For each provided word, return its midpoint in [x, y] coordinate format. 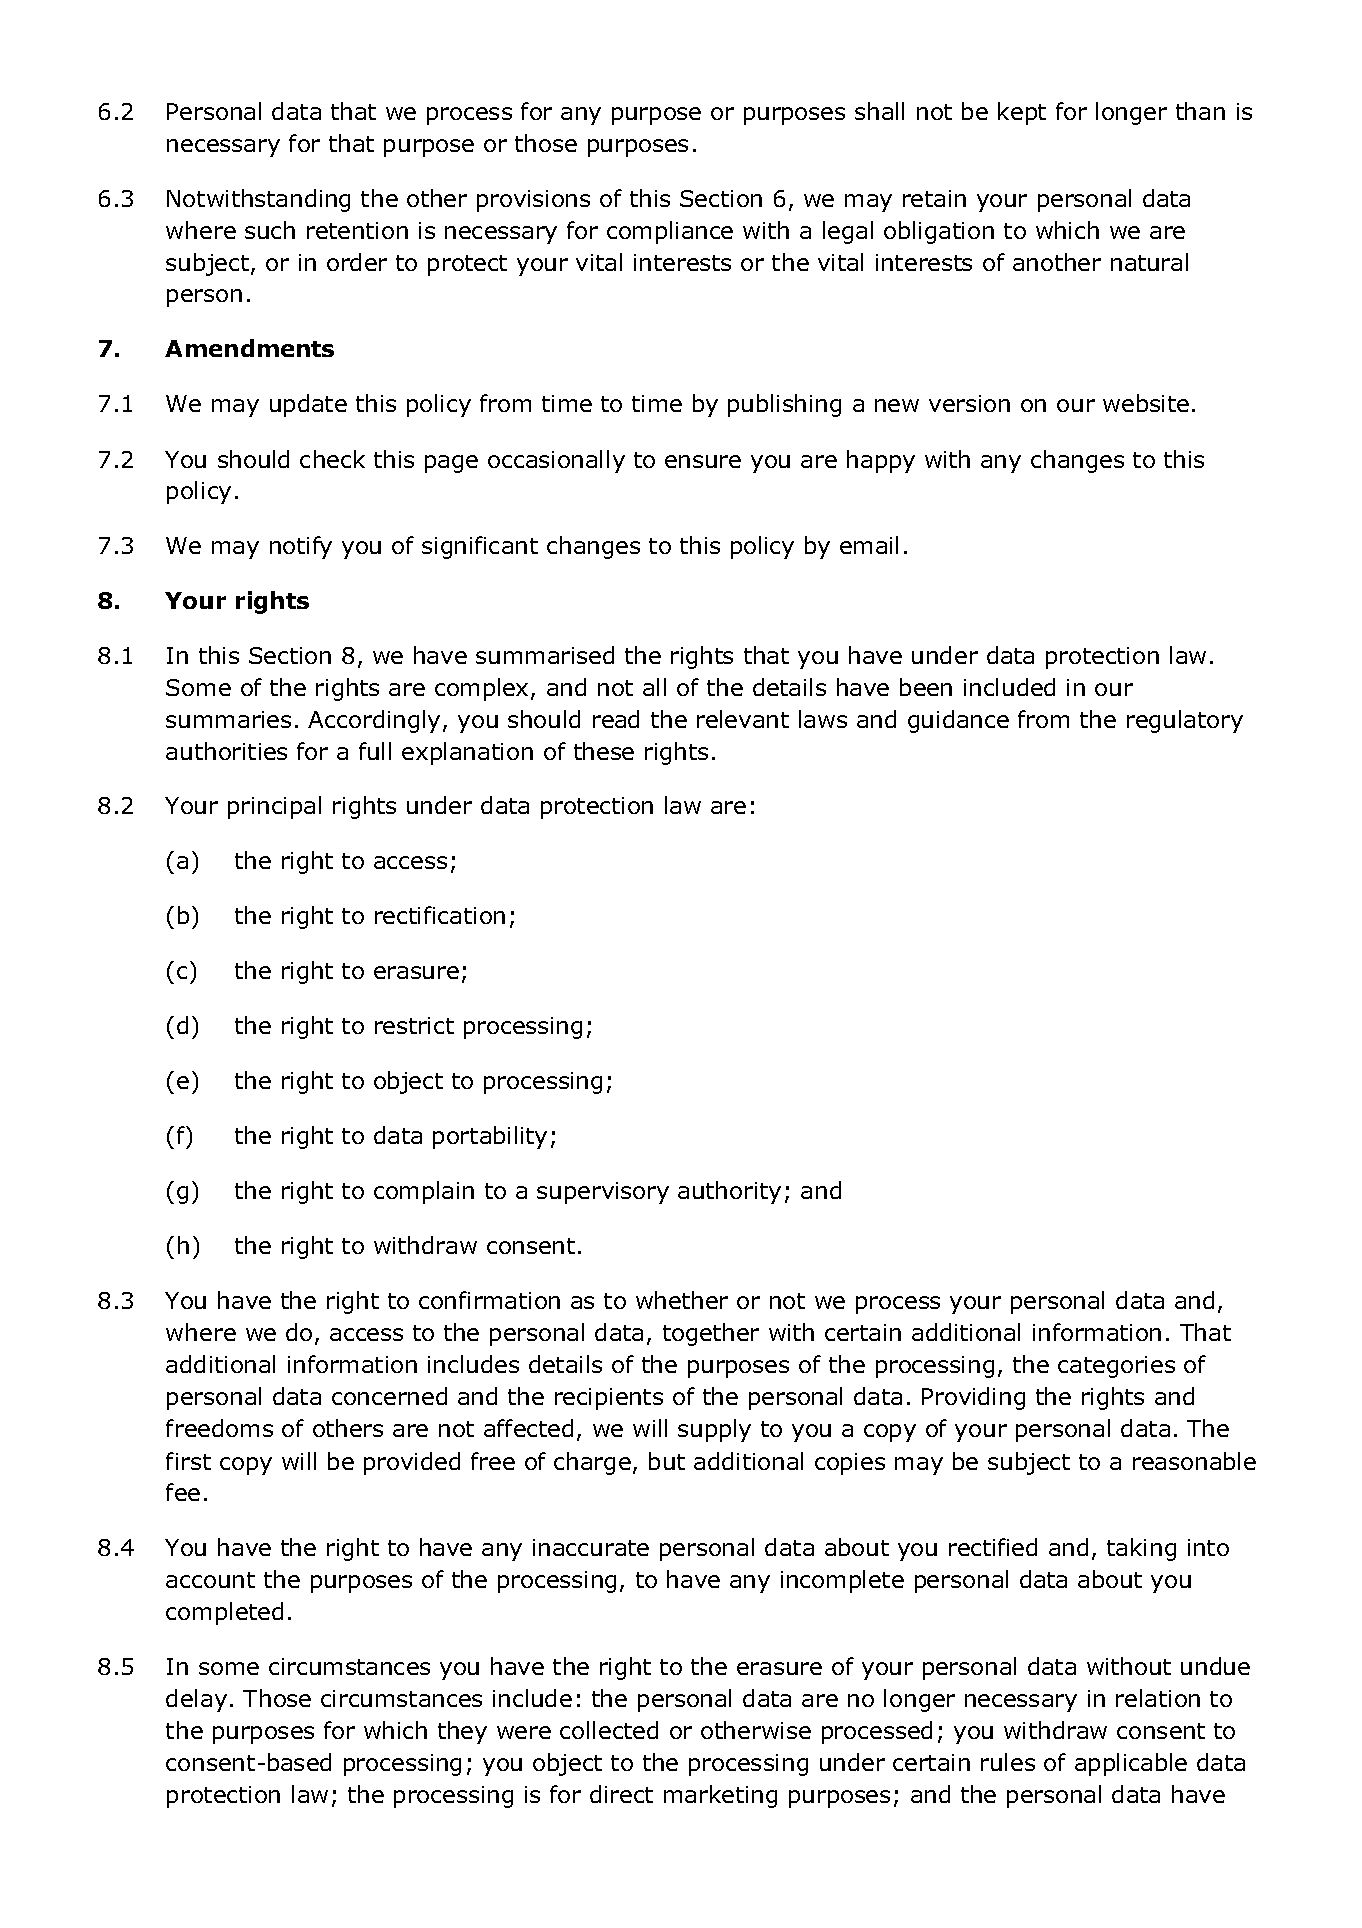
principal [274, 807]
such [270, 230]
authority [729, 1192]
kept [1022, 113]
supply [714, 1430]
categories [1116, 1367]
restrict [414, 1025]
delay [196, 1700]
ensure [703, 461]
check [332, 459]
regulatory [1185, 721]
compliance [670, 232]
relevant [743, 719]
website [1146, 403]
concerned [389, 1396]
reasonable [1194, 1461]
